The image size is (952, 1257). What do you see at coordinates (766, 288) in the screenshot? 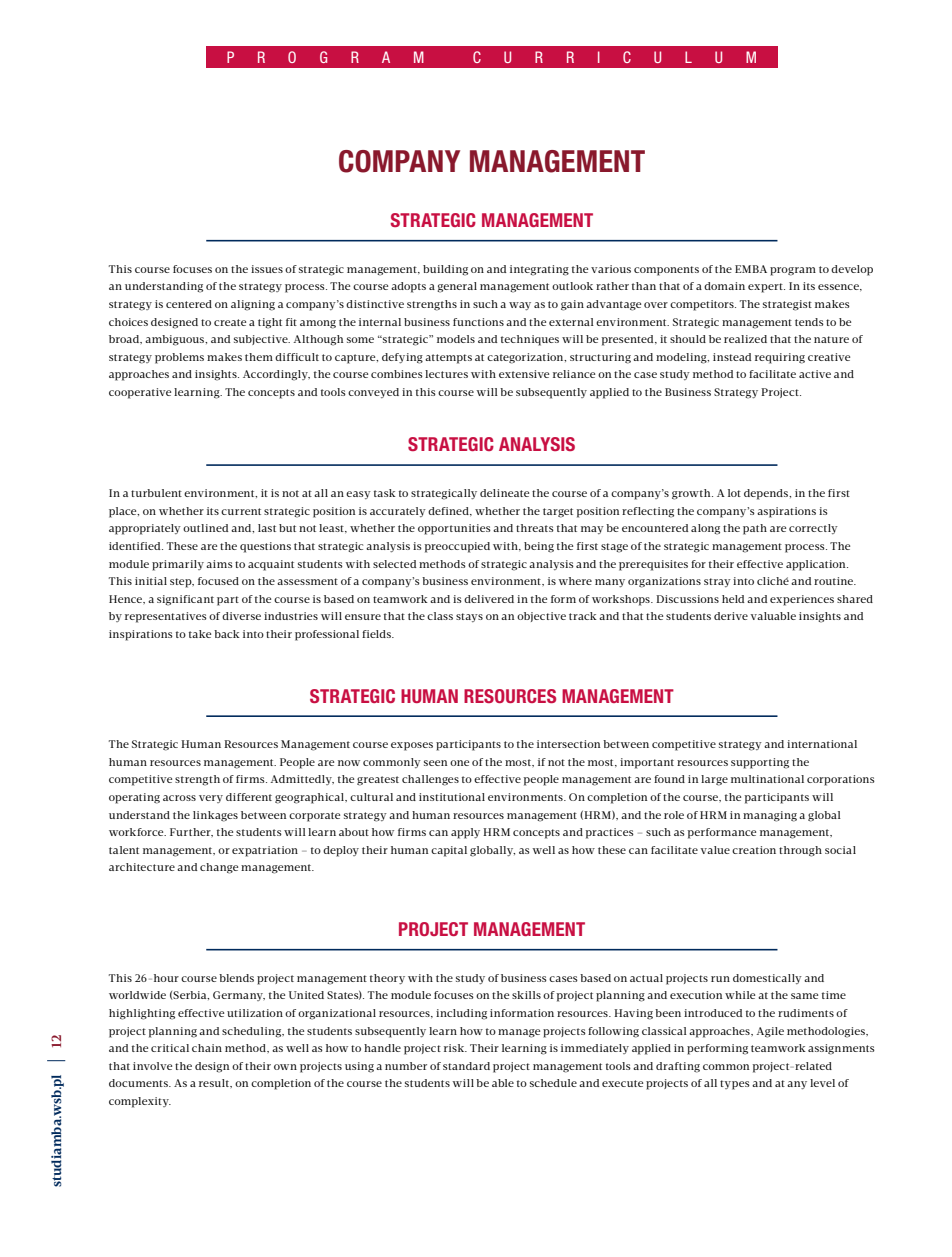
I see `expert` at bounding box center [766, 288].
